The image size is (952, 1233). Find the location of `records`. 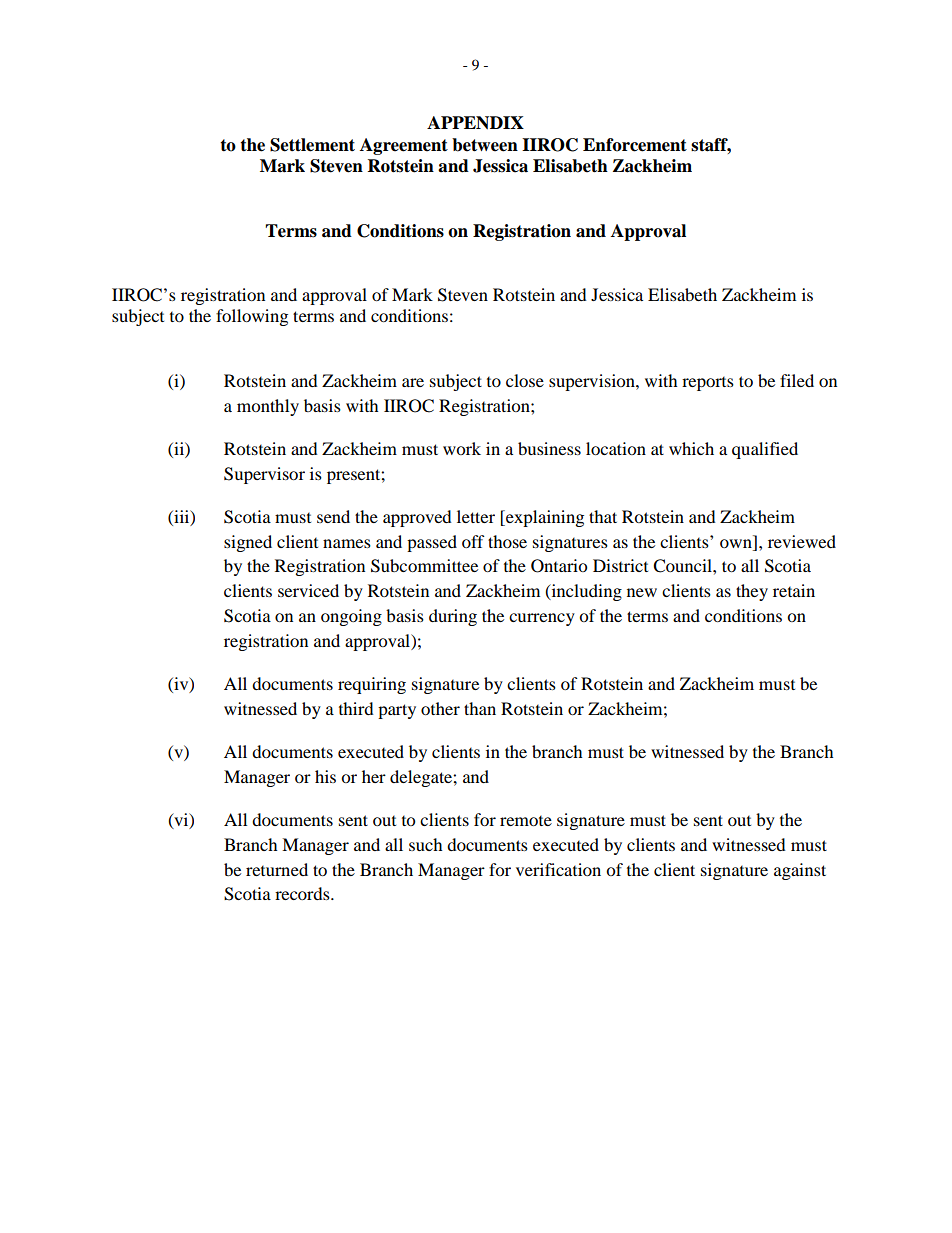

records is located at coordinates (303, 893).
